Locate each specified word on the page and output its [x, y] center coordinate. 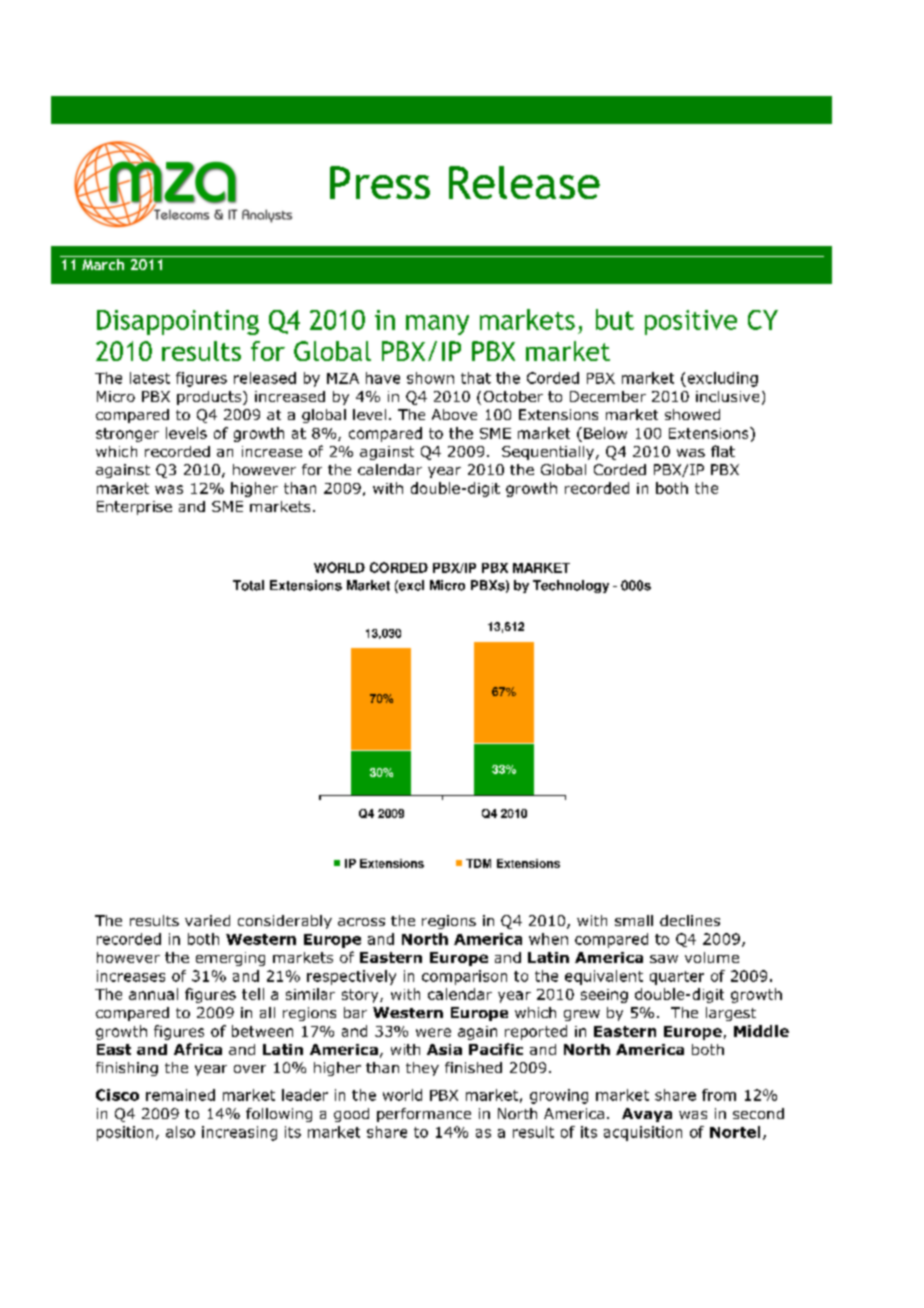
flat [723, 451]
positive [691, 322]
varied [207, 920]
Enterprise [134, 508]
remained [180, 1095]
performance [424, 1115]
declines [690, 920]
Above [454, 414]
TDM [478, 863]
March [103, 263]
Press [380, 182]
